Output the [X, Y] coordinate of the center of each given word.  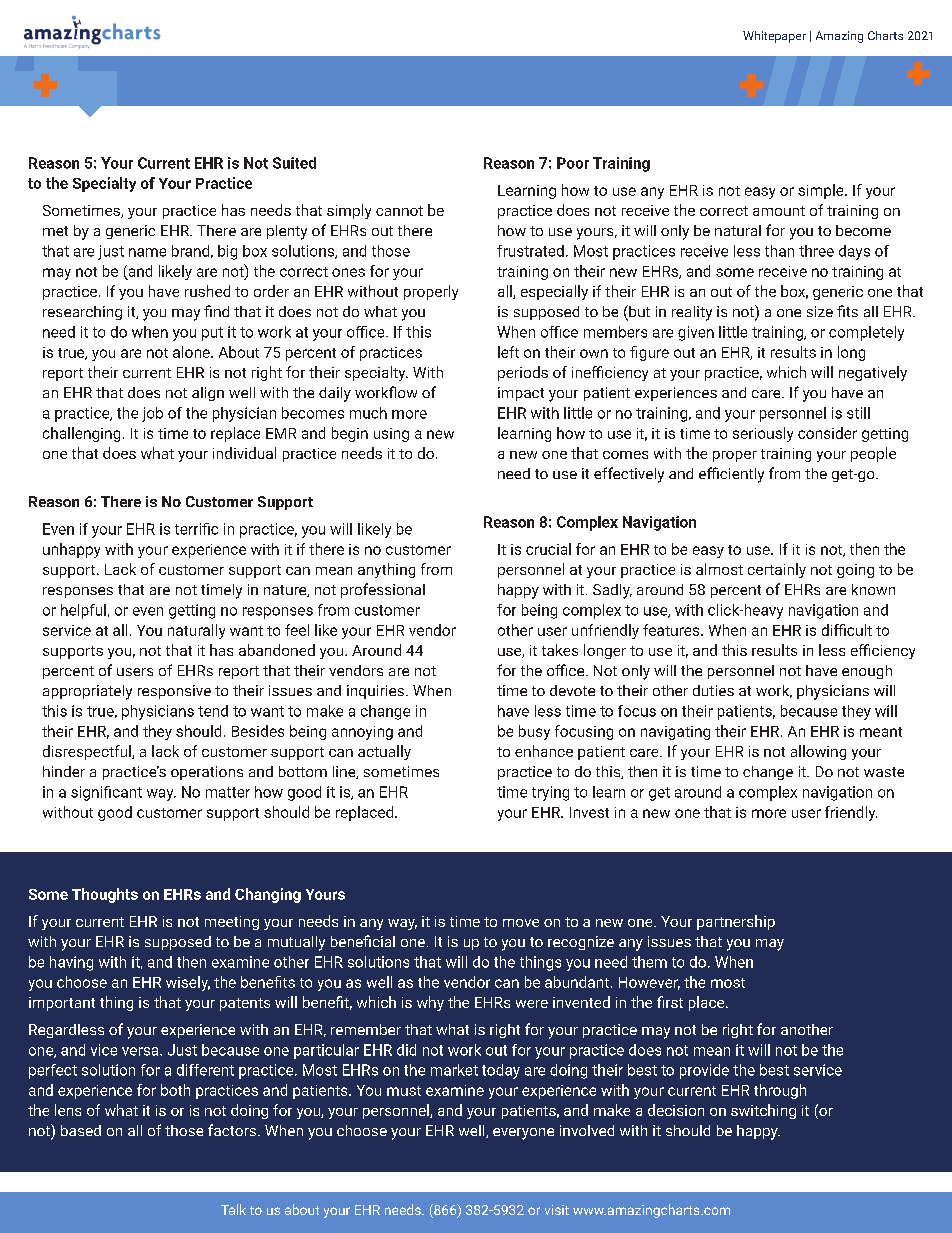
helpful [83, 611]
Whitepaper [774, 37]
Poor [573, 163]
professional [383, 590]
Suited [294, 163]
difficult [847, 630]
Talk [233, 1209]
